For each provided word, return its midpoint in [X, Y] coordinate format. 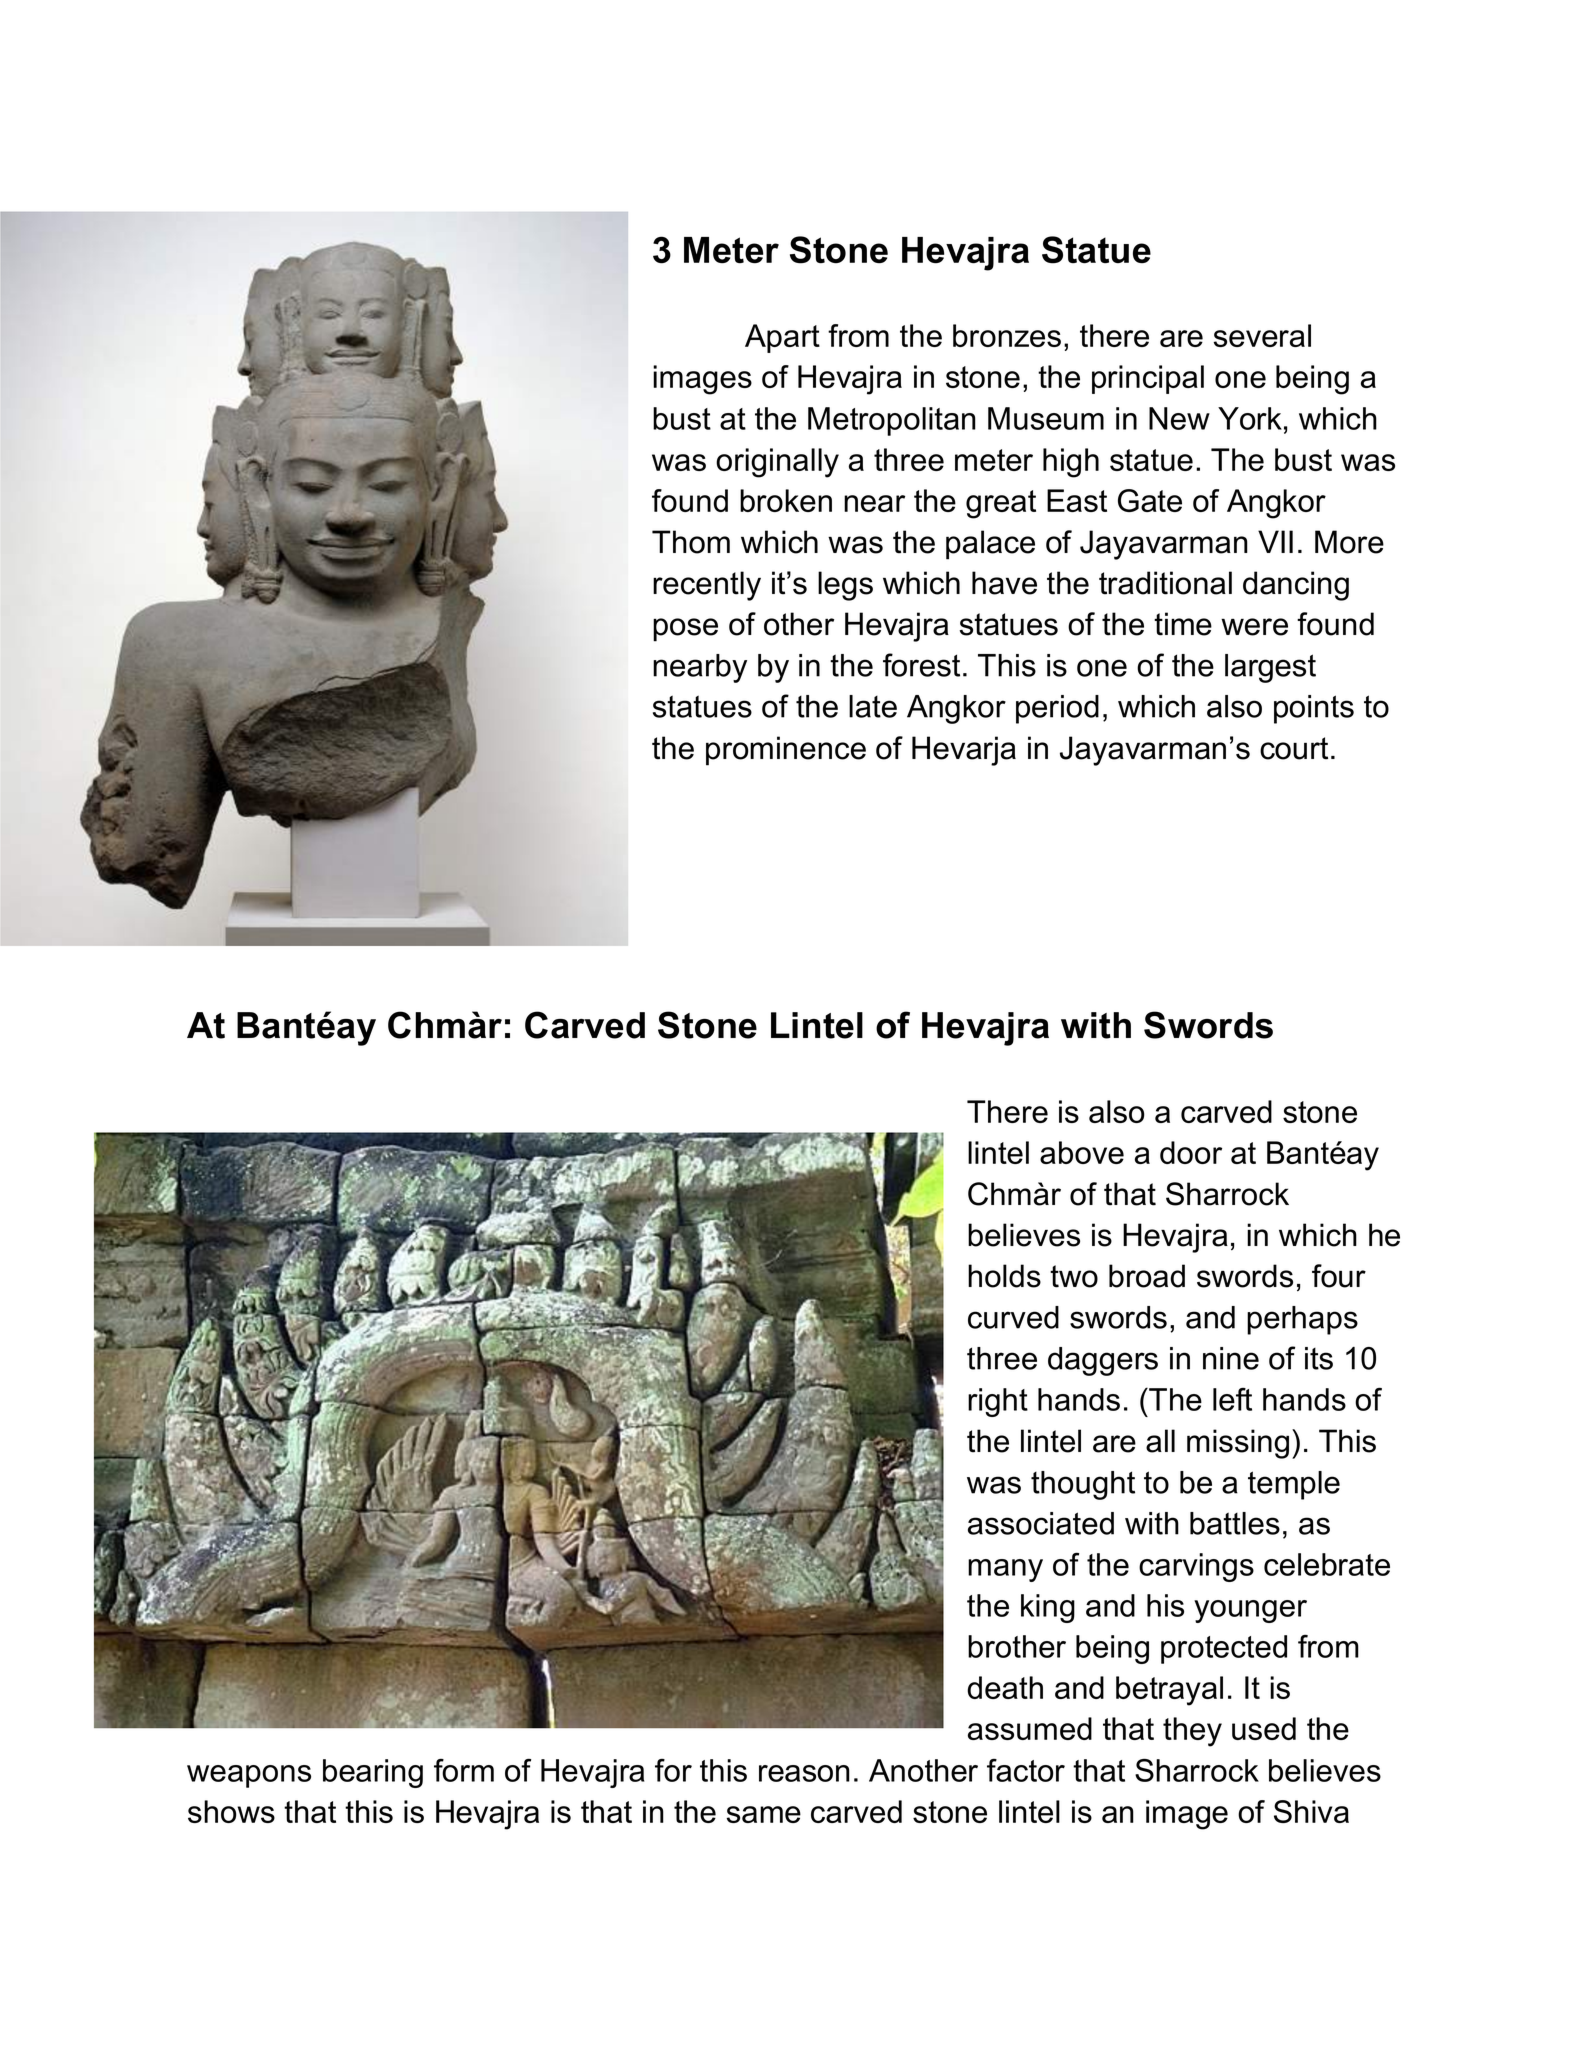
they [1192, 1732]
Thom [691, 542]
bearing [373, 1773]
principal [1148, 379]
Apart [782, 338]
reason [804, 1773]
